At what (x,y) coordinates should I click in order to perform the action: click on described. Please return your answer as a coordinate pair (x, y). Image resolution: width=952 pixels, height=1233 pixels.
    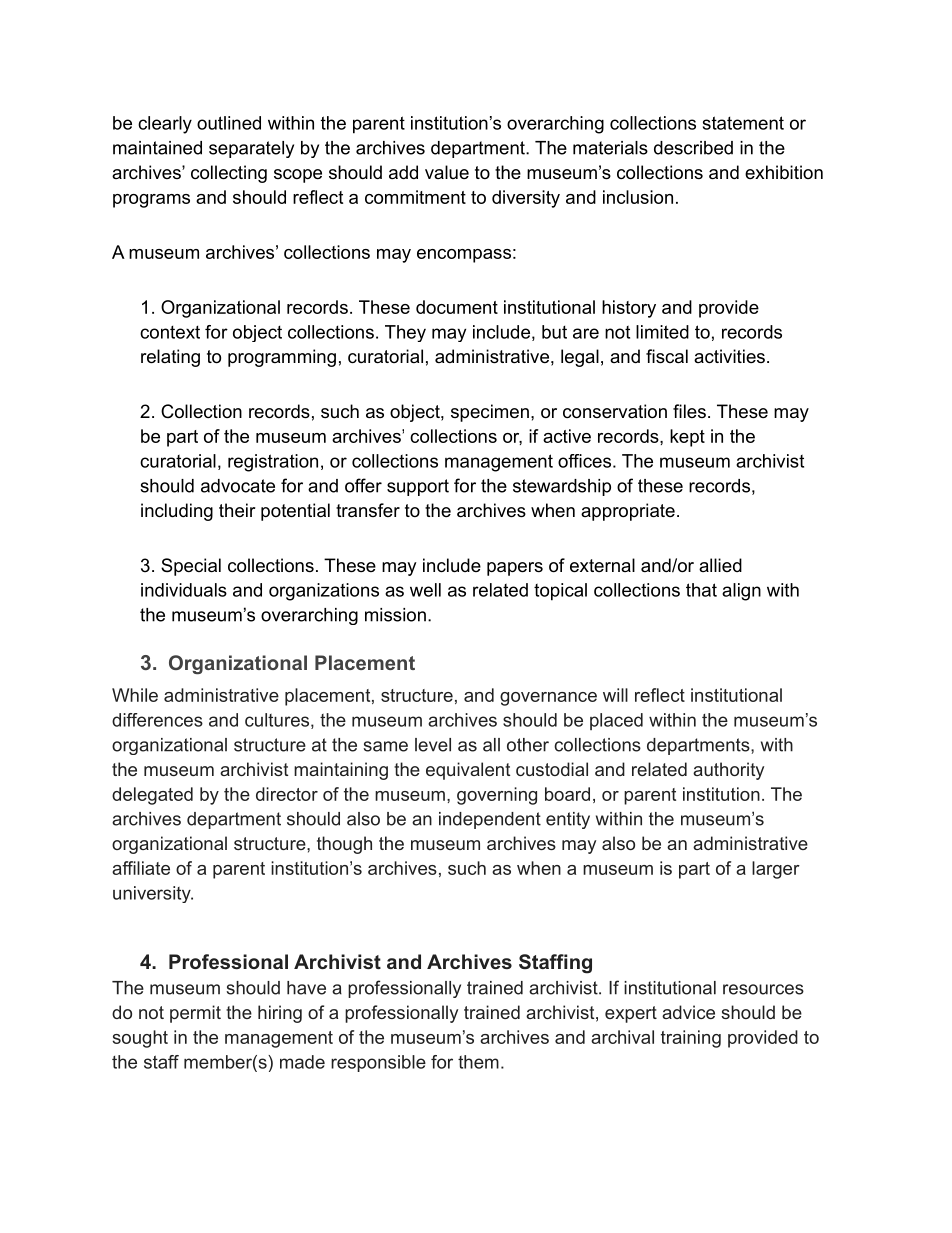
    Looking at the image, I should click on (693, 148).
